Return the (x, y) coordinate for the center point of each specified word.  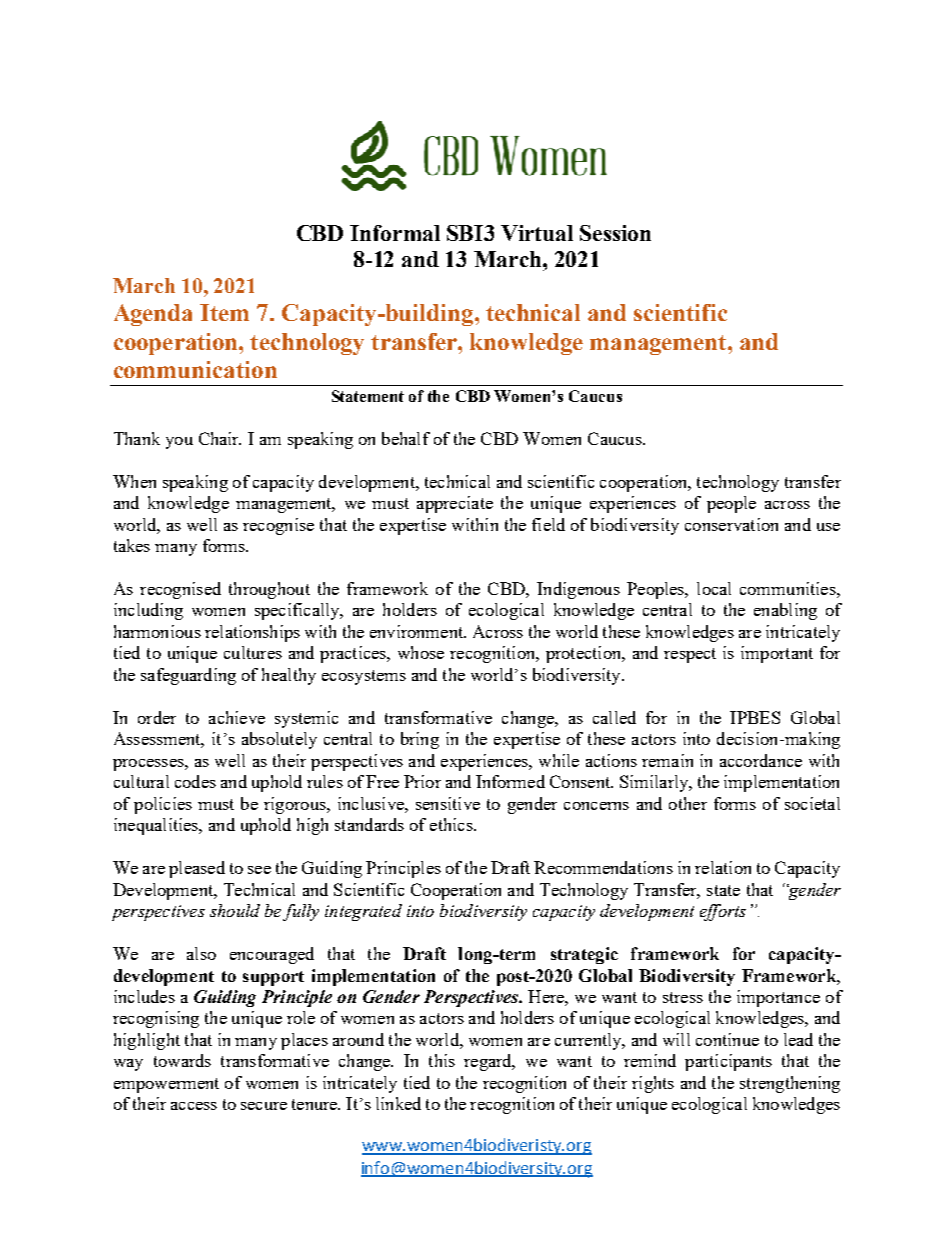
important (777, 654)
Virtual (537, 233)
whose (421, 652)
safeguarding (188, 676)
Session (615, 233)
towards (182, 1060)
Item (224, 312)
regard (489, 1062)
